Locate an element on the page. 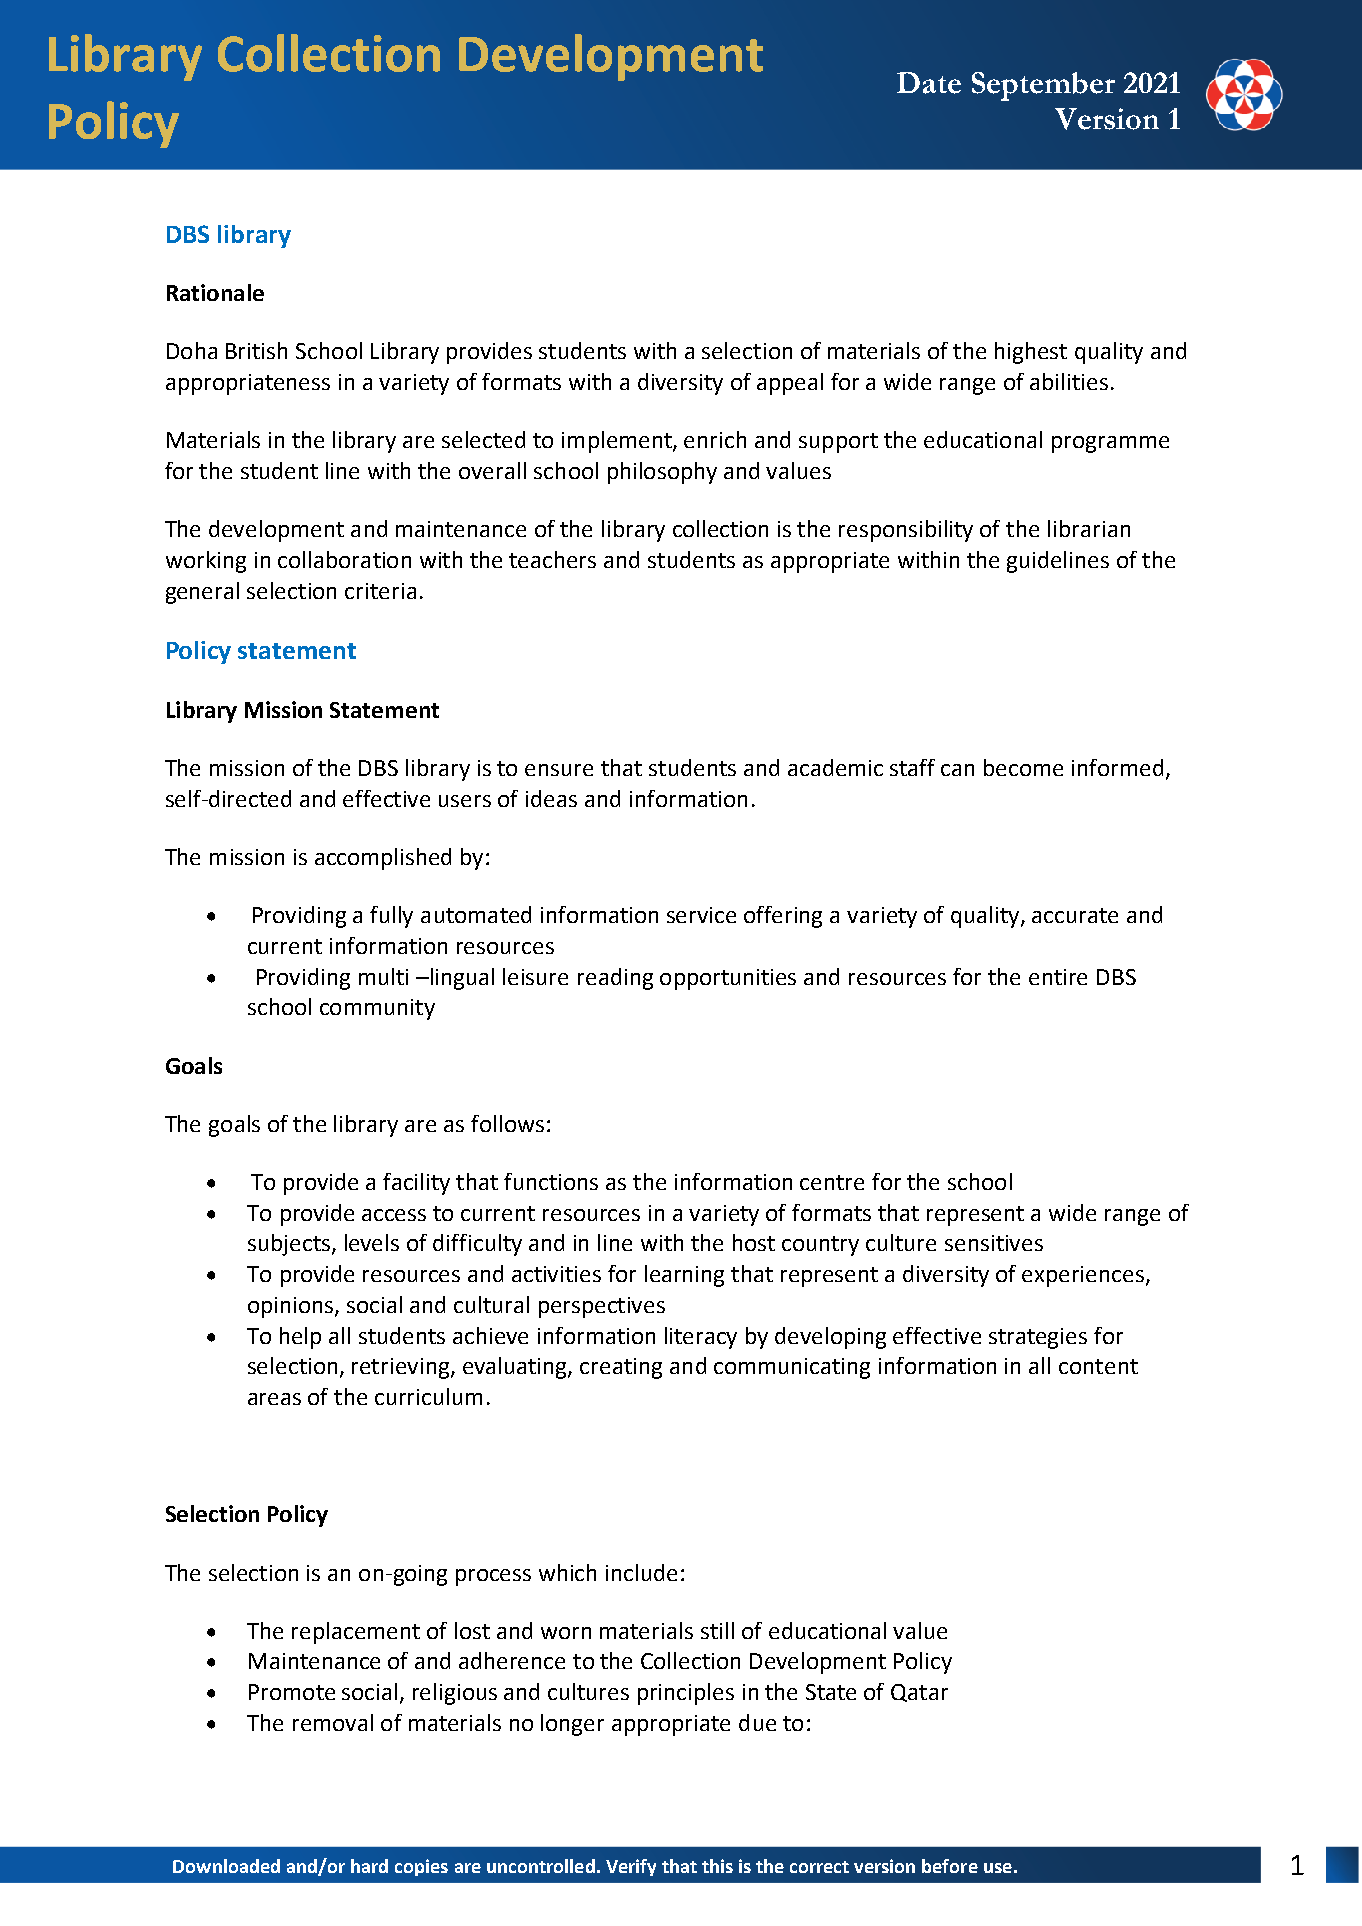 Image resolution: width=1362 pixels, height=1926 pixels. philosophy is located at coordinates (662, 473).
